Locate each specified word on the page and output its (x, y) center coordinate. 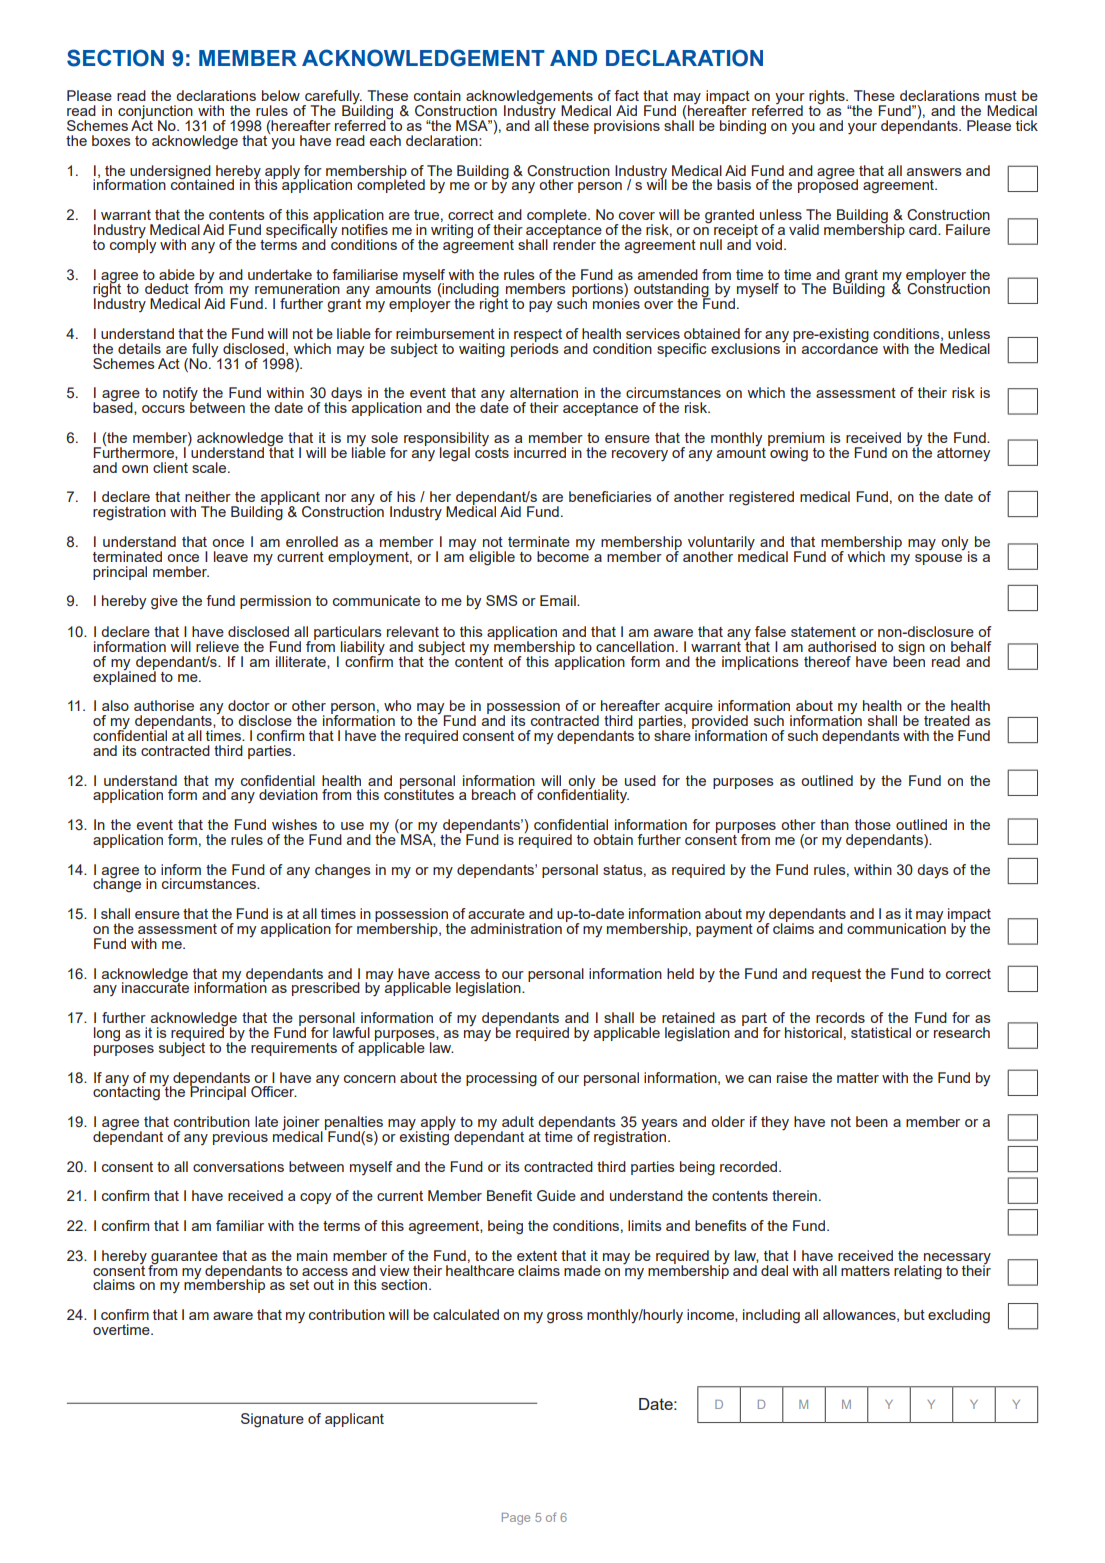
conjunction (156, 113)
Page (516, 1519)
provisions (627, 127)
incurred (540, 452)
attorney (963, 454)
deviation (288, 794)
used (640, 780)
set (299, 1285)
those (873, 824)
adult (518, 1121)
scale (210, 467)
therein (794, 1195)
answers (934, 172)
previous (240, 1138)
